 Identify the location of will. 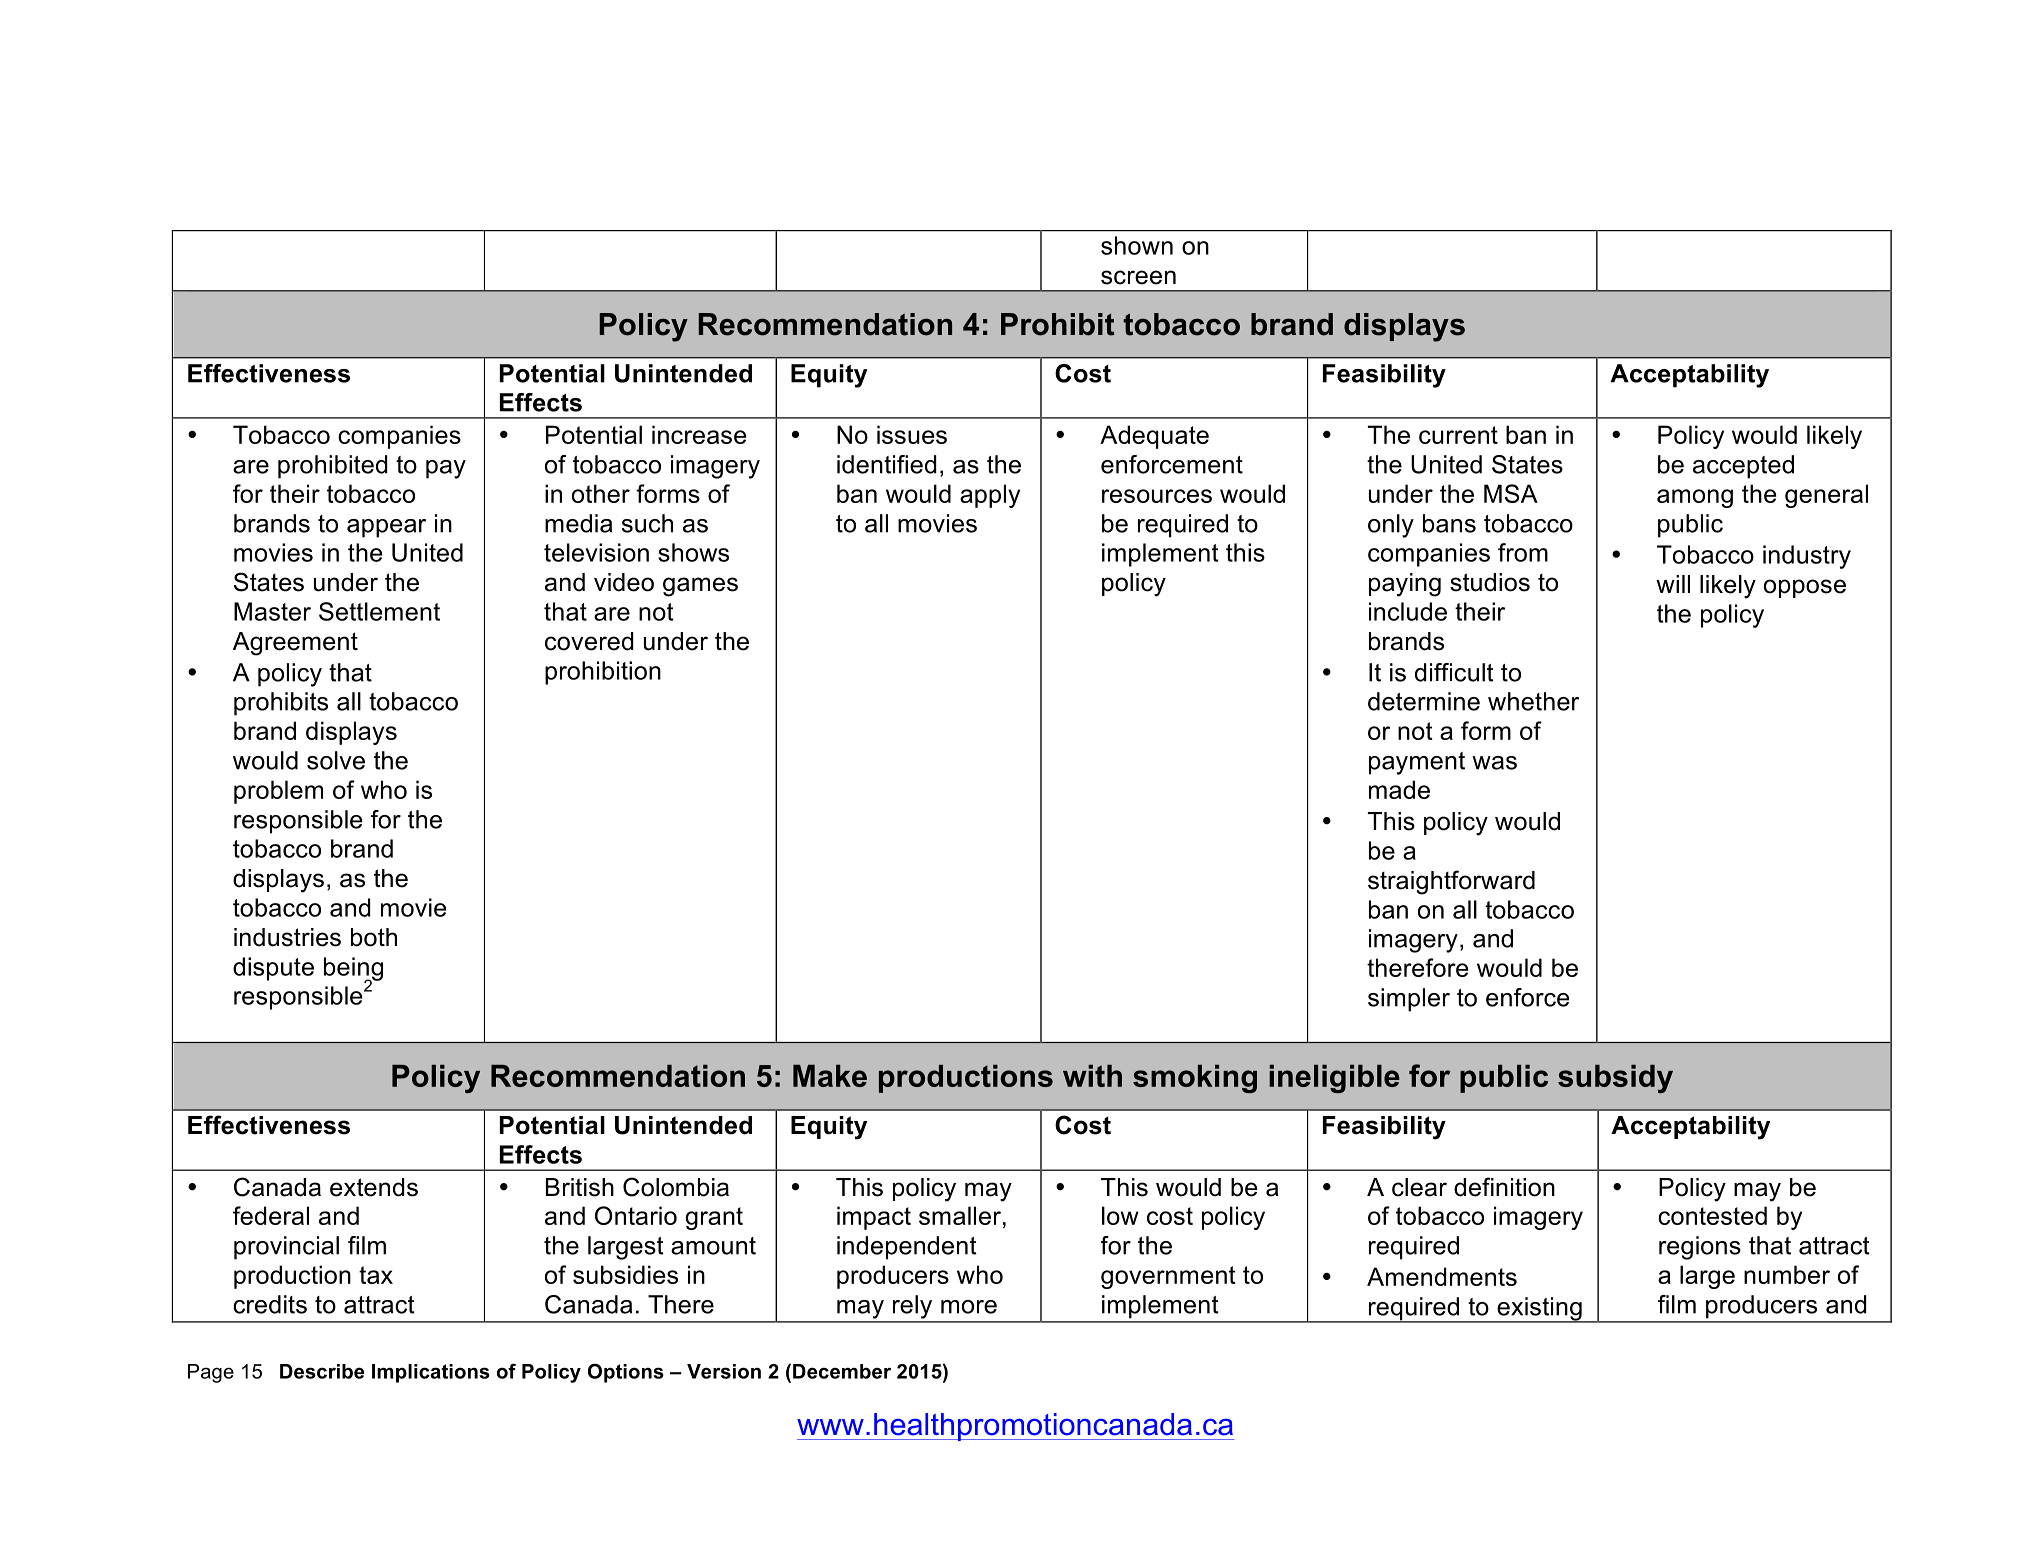
(1673, 584).
